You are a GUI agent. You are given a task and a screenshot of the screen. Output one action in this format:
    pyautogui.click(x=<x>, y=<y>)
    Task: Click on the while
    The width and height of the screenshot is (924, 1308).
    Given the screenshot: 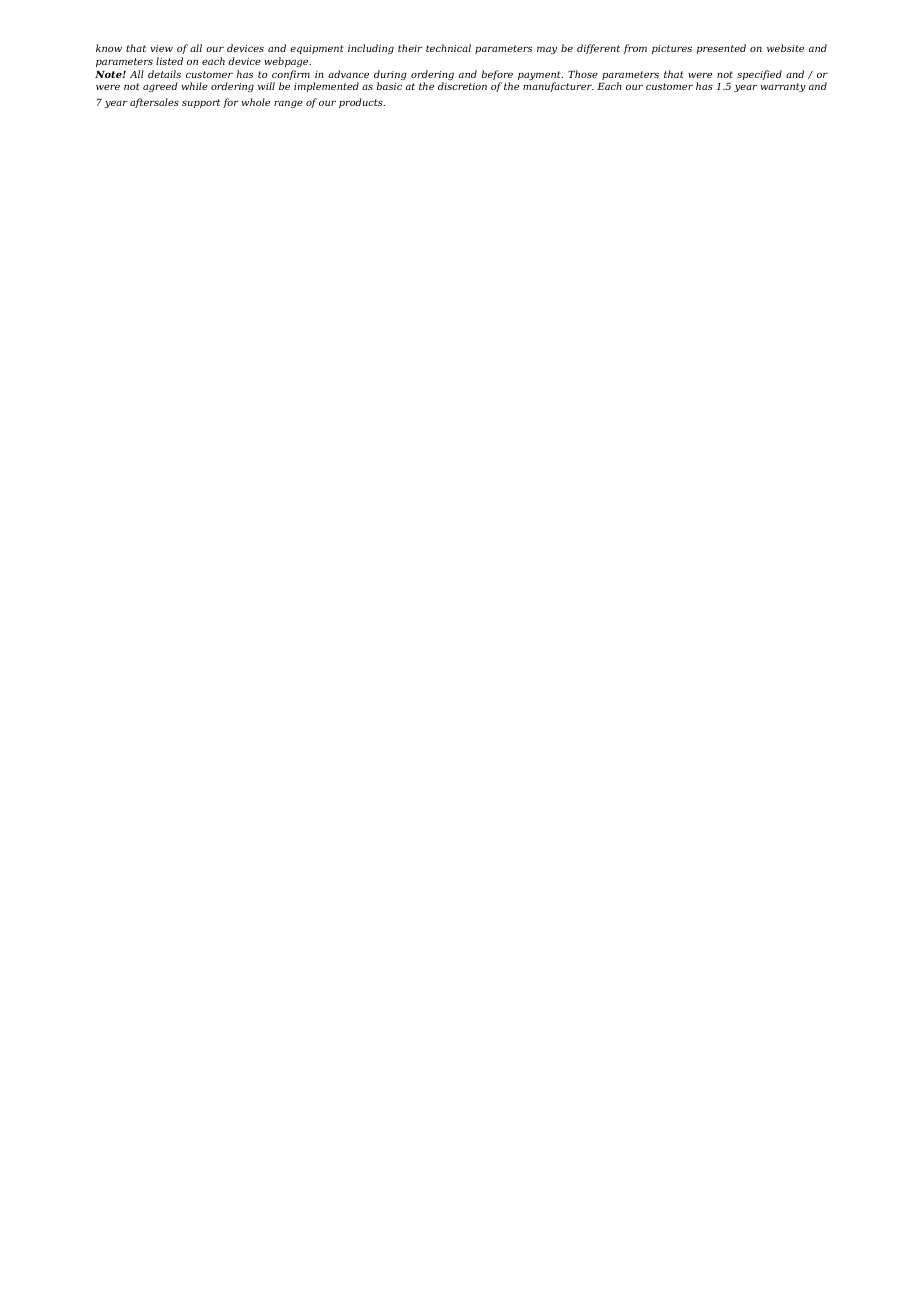 What is the action you would take?
    pyautogui.click(x=195, y=86)
